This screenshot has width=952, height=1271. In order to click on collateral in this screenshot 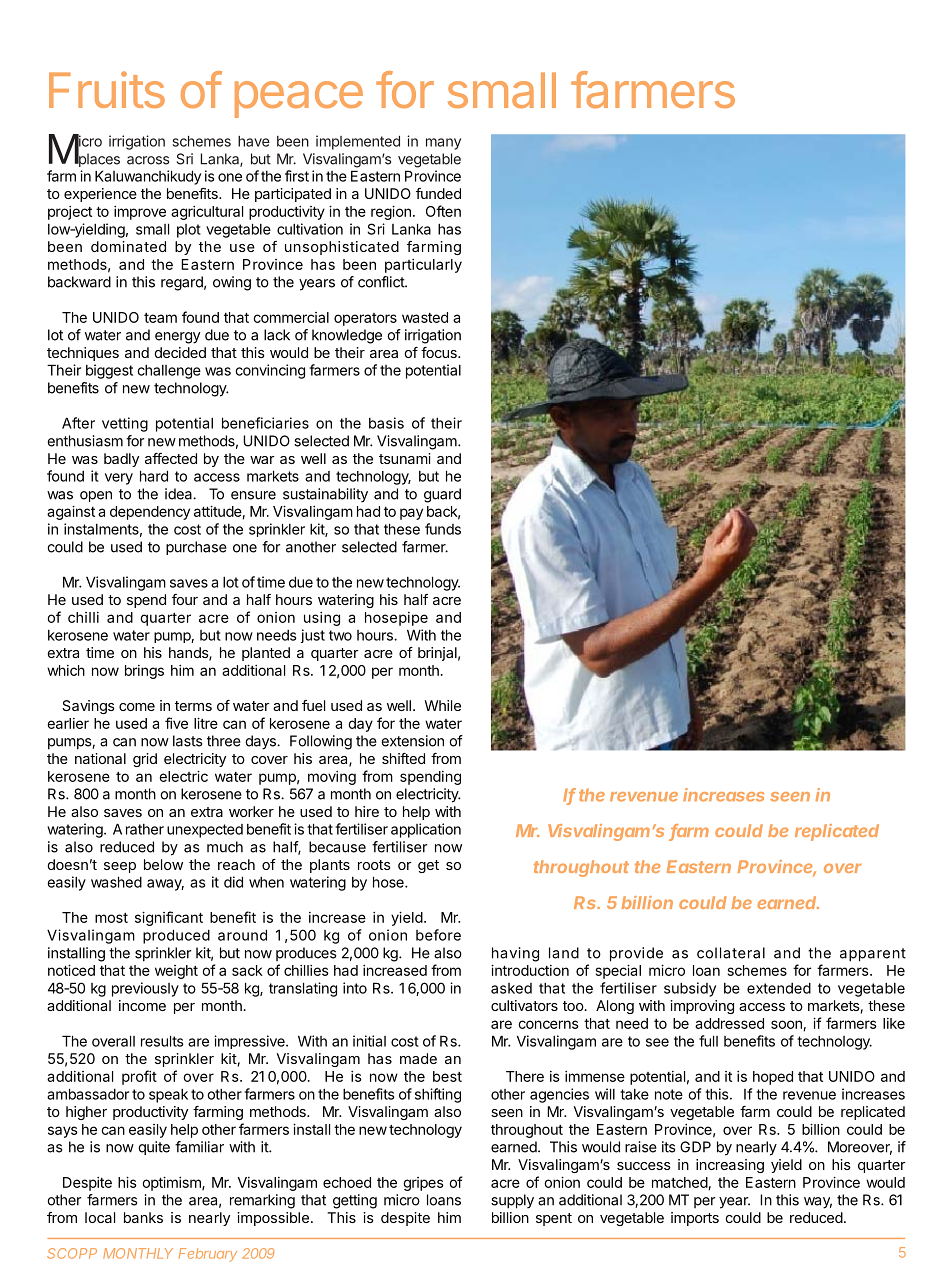, I will do `click(731, 953)`.
